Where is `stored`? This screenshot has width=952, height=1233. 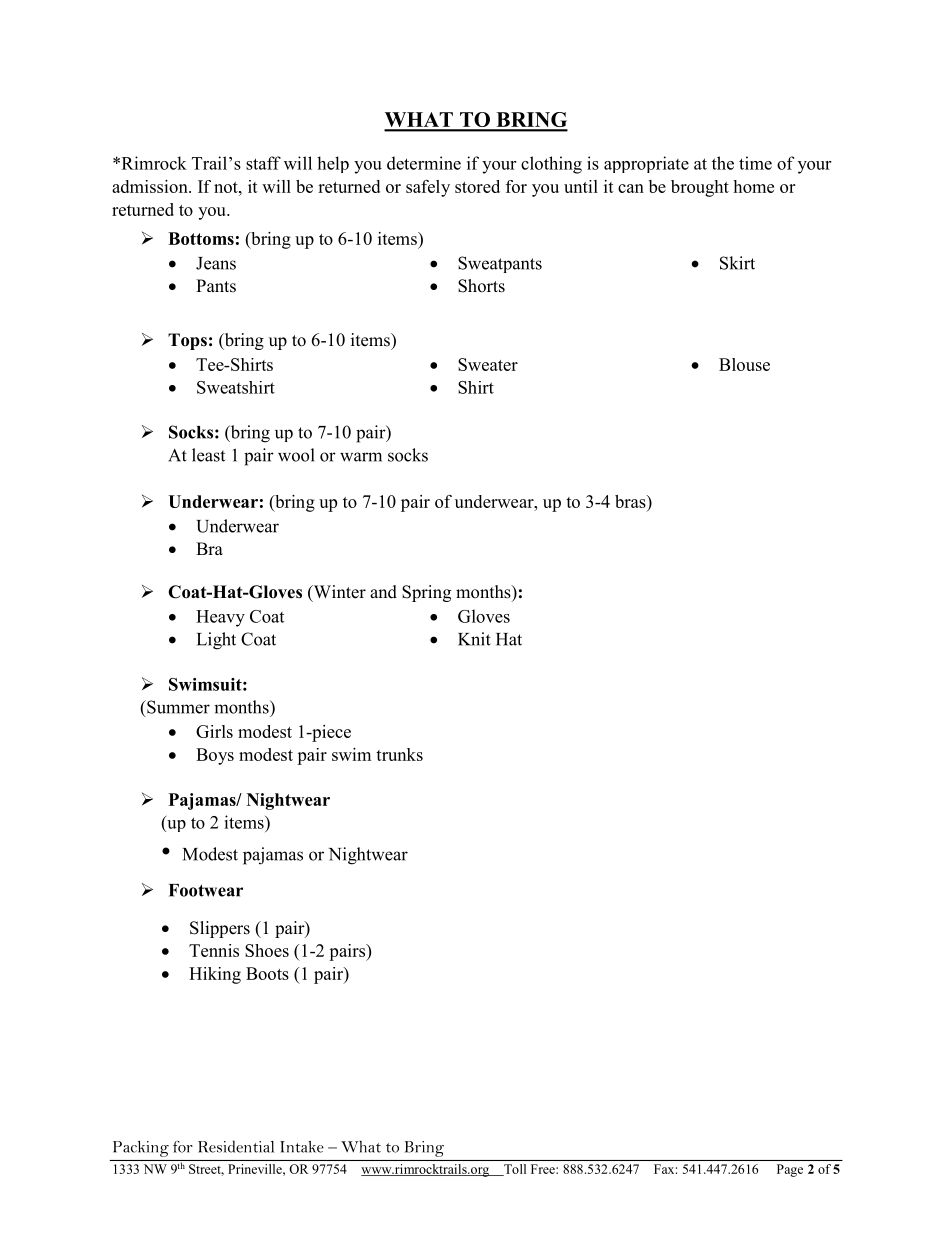
stored is located at coordinates (477, 186).
